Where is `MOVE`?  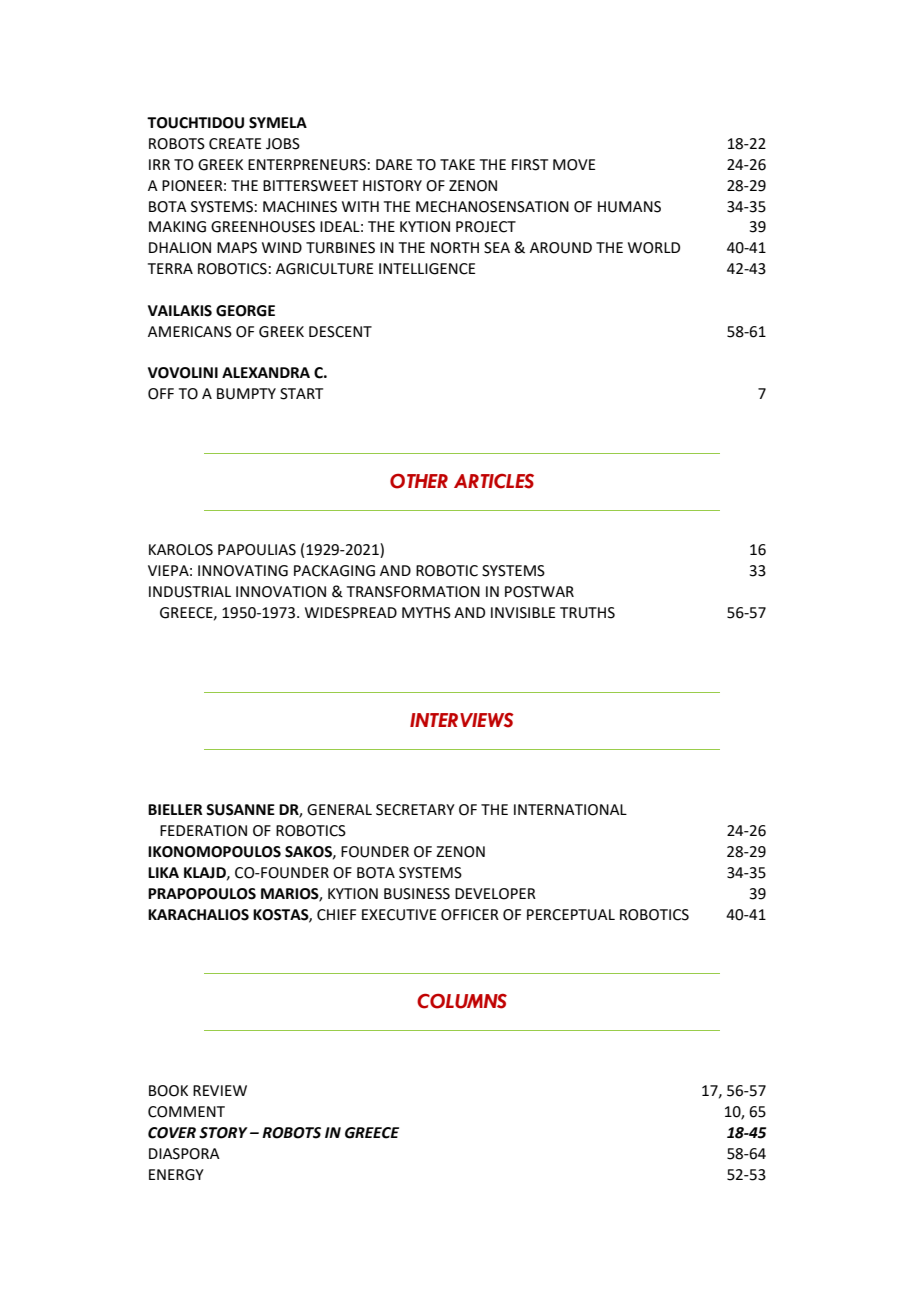 MOVE is located at coordinates (574, 165).
